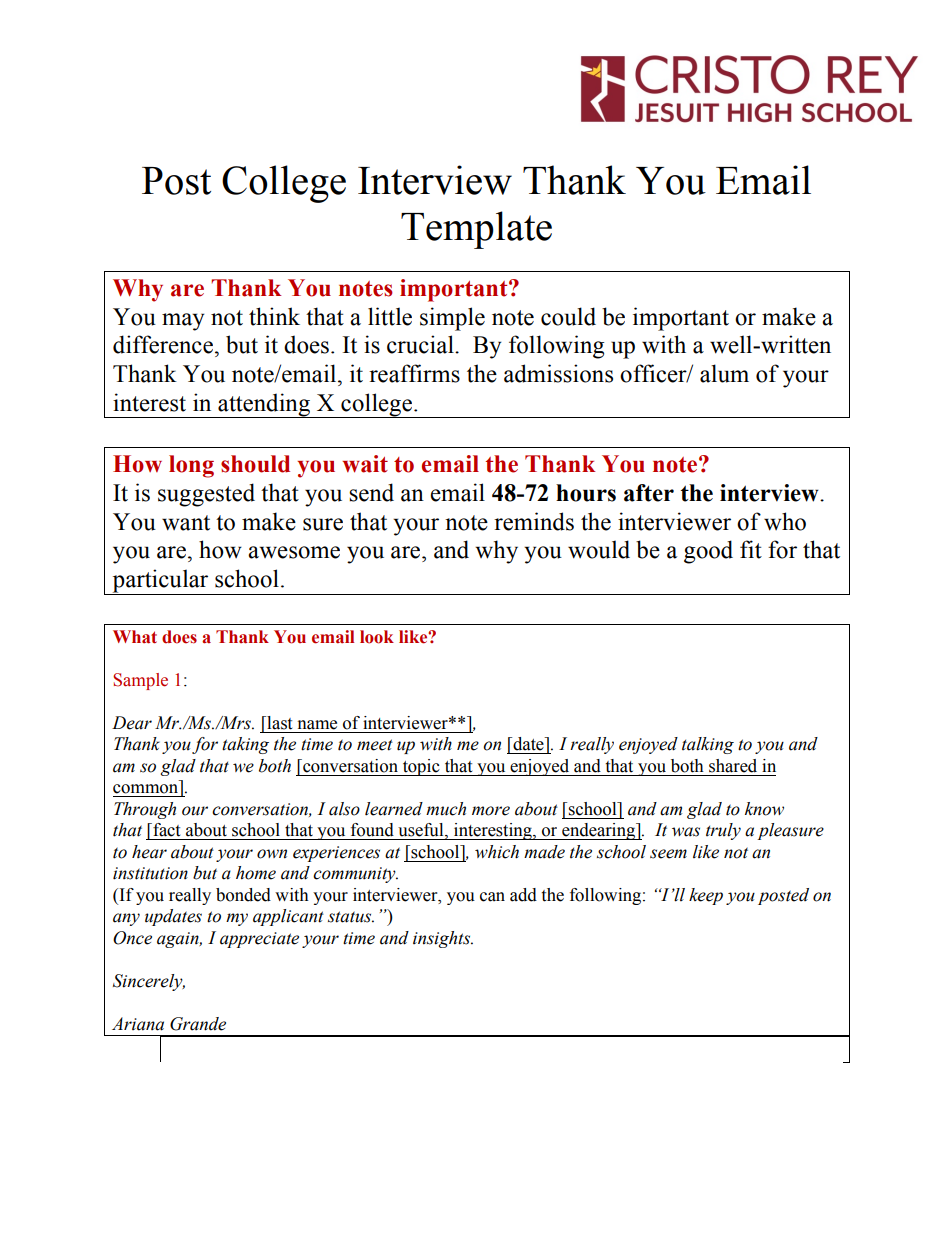 This image has height=1233, width=952. Describe the element at coordinates (446, 809) in the image. I see `much` at that location.
